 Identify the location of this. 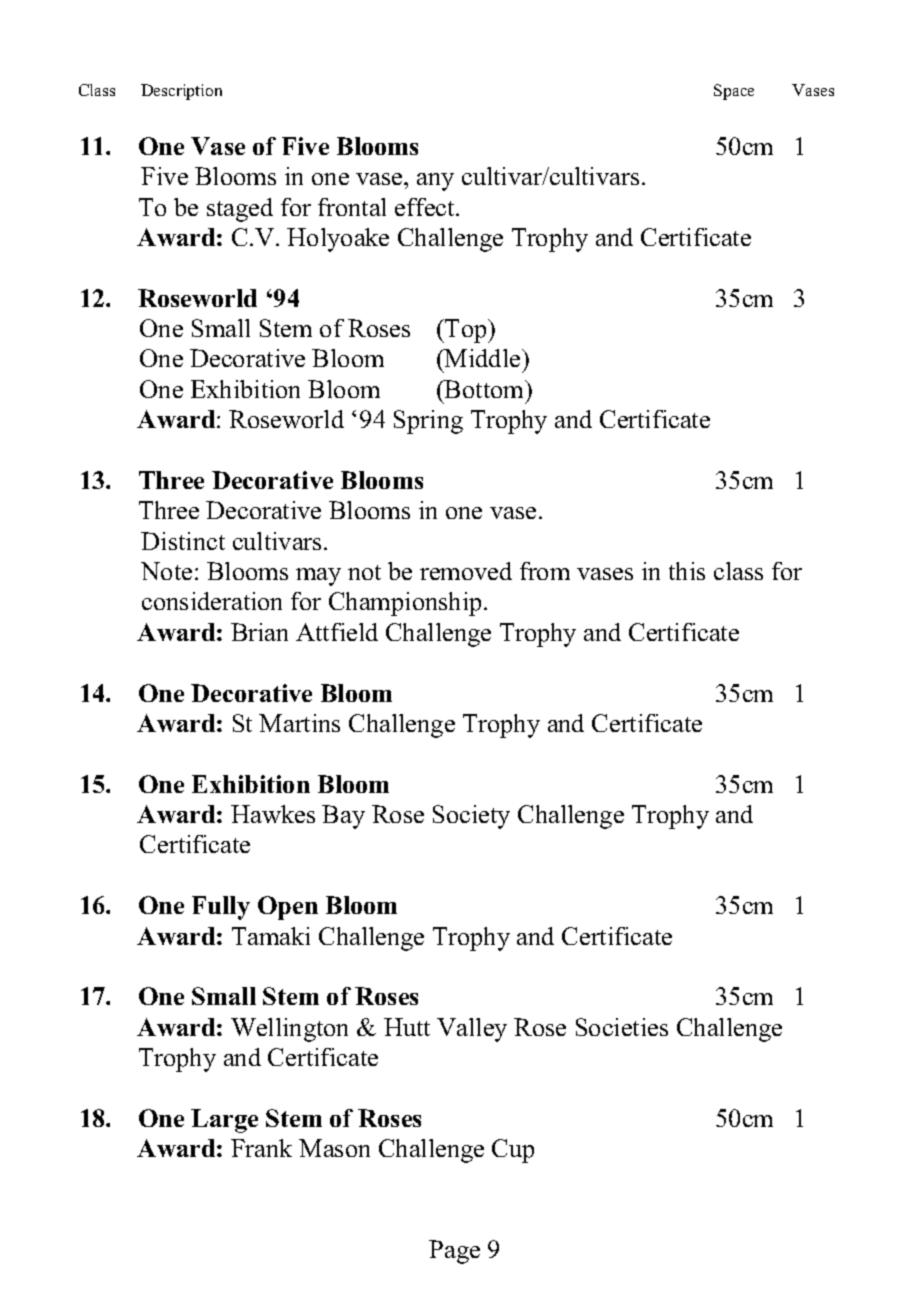
(687, 571).
